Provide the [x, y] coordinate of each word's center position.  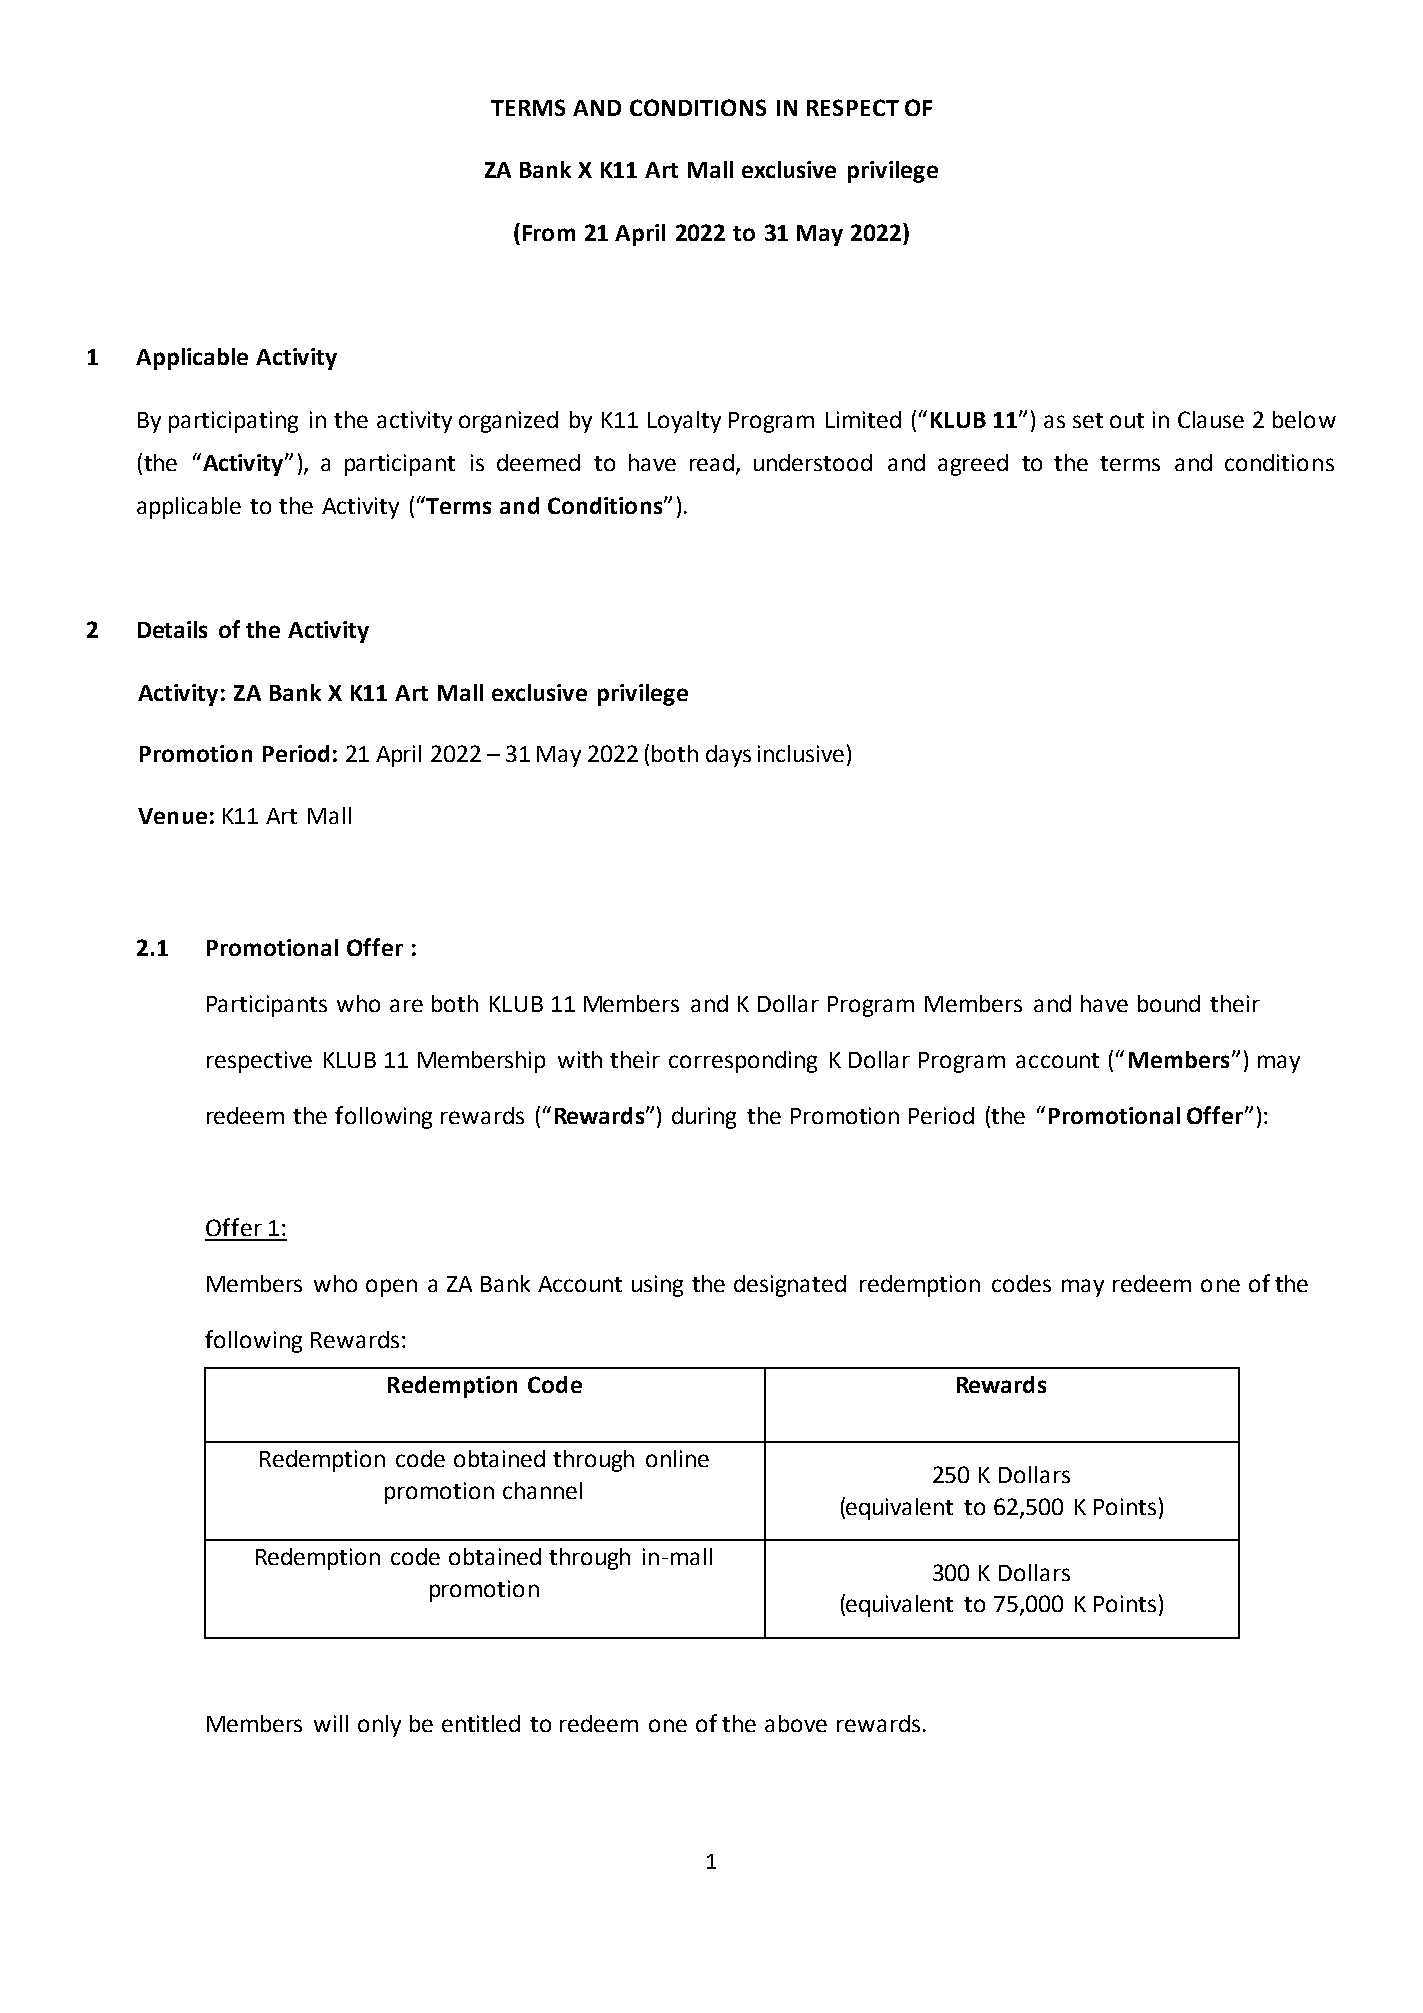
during [704, 1118]
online [677, 1458]
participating [233, 422]
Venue [172, 816]
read [713, 464]
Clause [1211, 419]
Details [172, 629]
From [549, 233]
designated [790, 1286]
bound [1169, 1003]
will [331, 1723]
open [391, 1288]
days [728, 756]
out [1127, 420]
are [406, 1005]
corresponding [743, 1062]
